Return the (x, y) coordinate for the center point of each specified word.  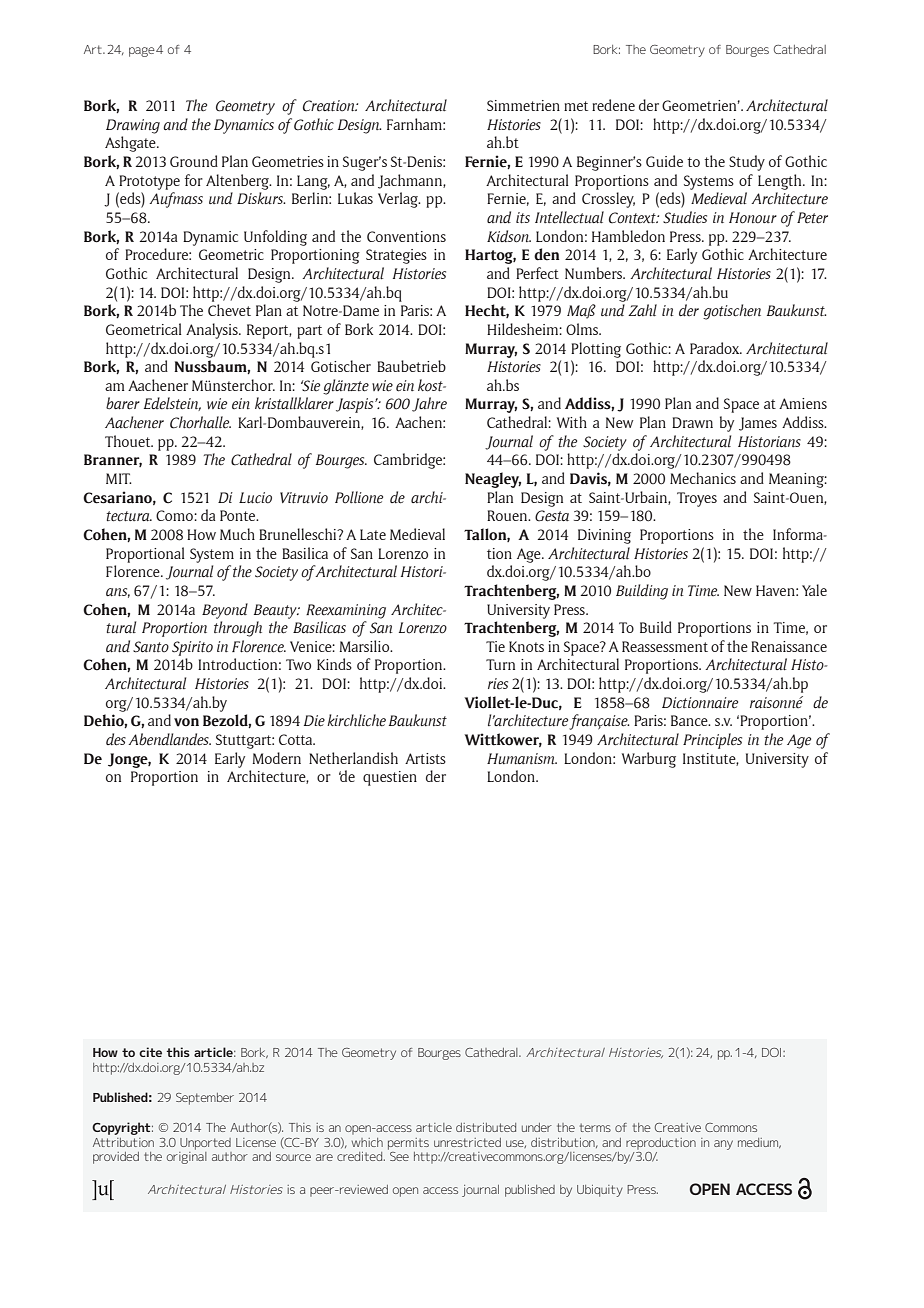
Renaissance (789, 646)
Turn (500, 664)
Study (747, 163)
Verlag (399, 200)
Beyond (225, 611)
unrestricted (467, 1142)
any (723, 1145)
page (142, 52)
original (187, 1158)
